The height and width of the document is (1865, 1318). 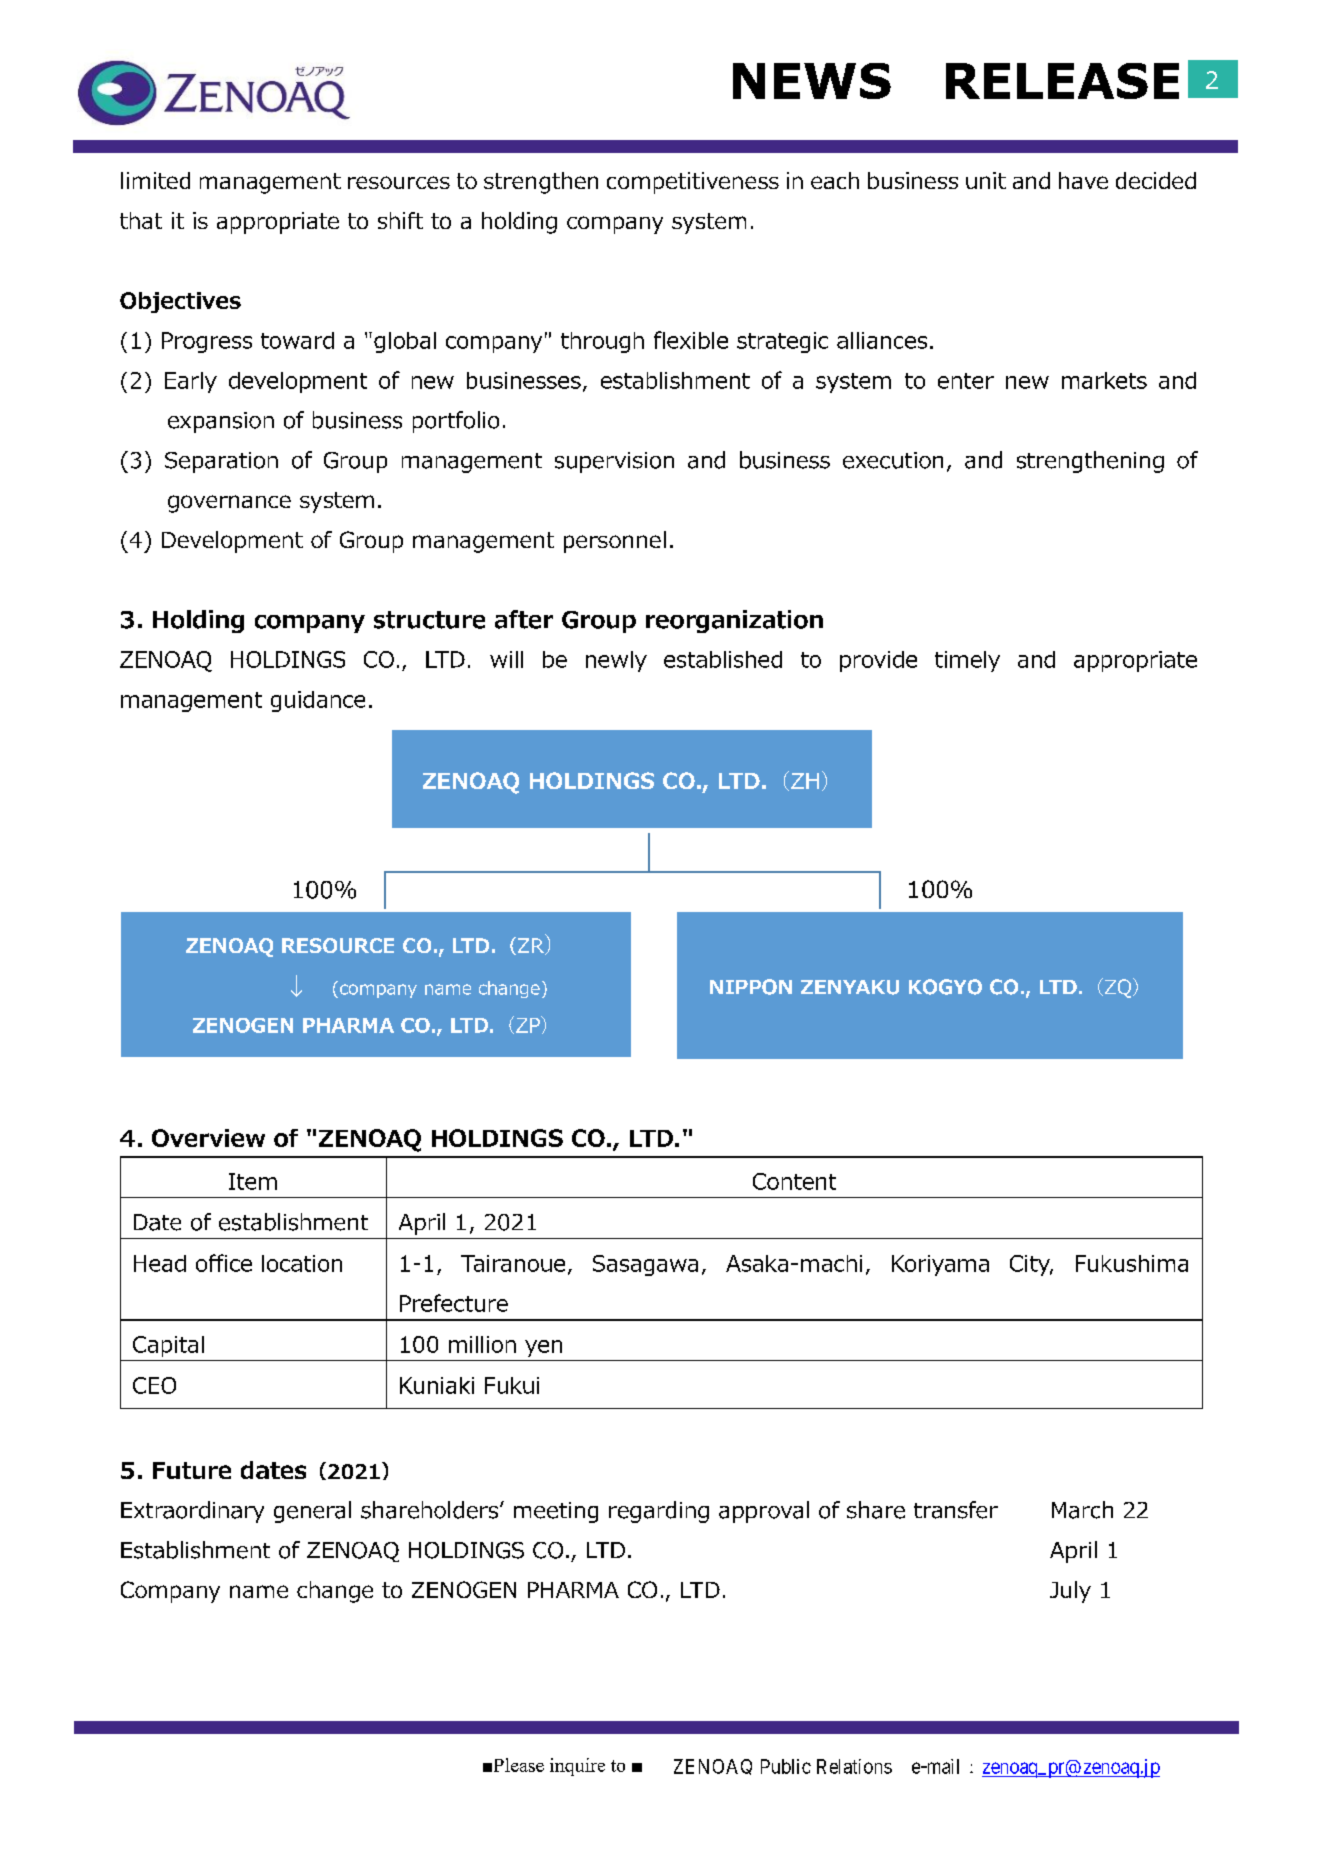 What do you see at coordinates (616, 661) in the document?
I see `newly` at bounding box center [616, 661].
